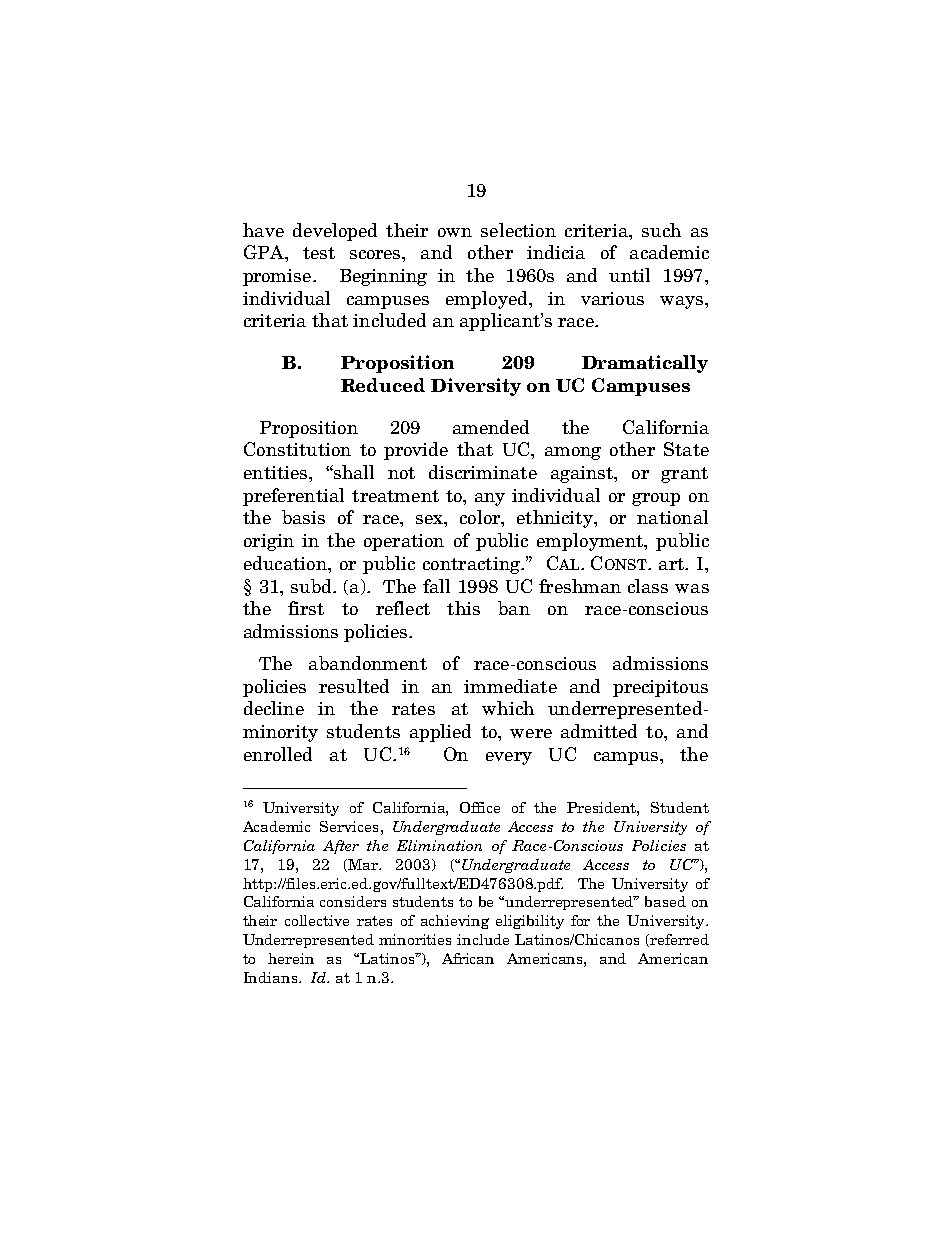  What do you see at coordinates (629, 275) in the page?
I see `until` at bounding box center [629, 275].
